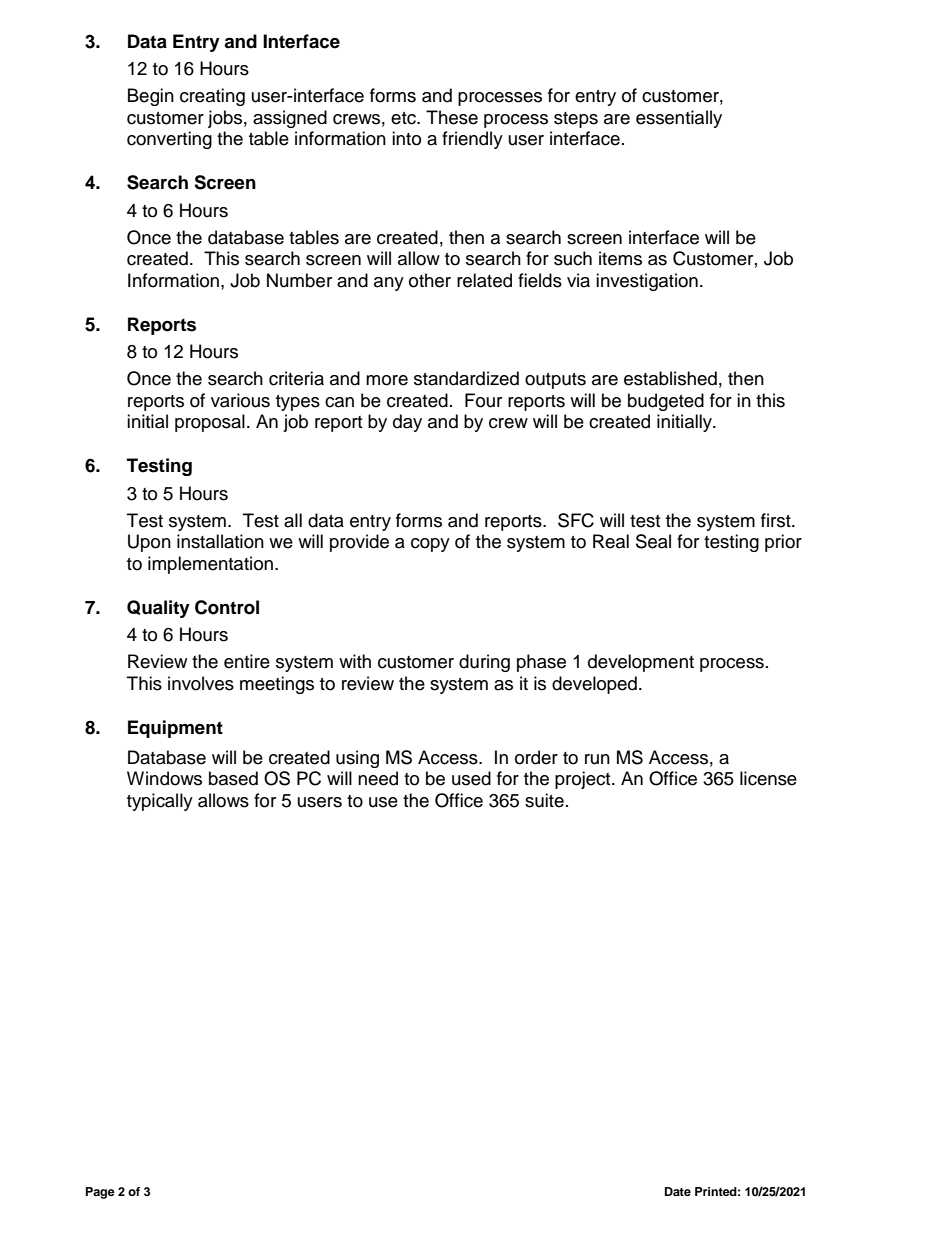 The width and height of the image is (952, 1233). Describe the element at coordinates (466, 378) in the image. I see `standardized` at that location.
